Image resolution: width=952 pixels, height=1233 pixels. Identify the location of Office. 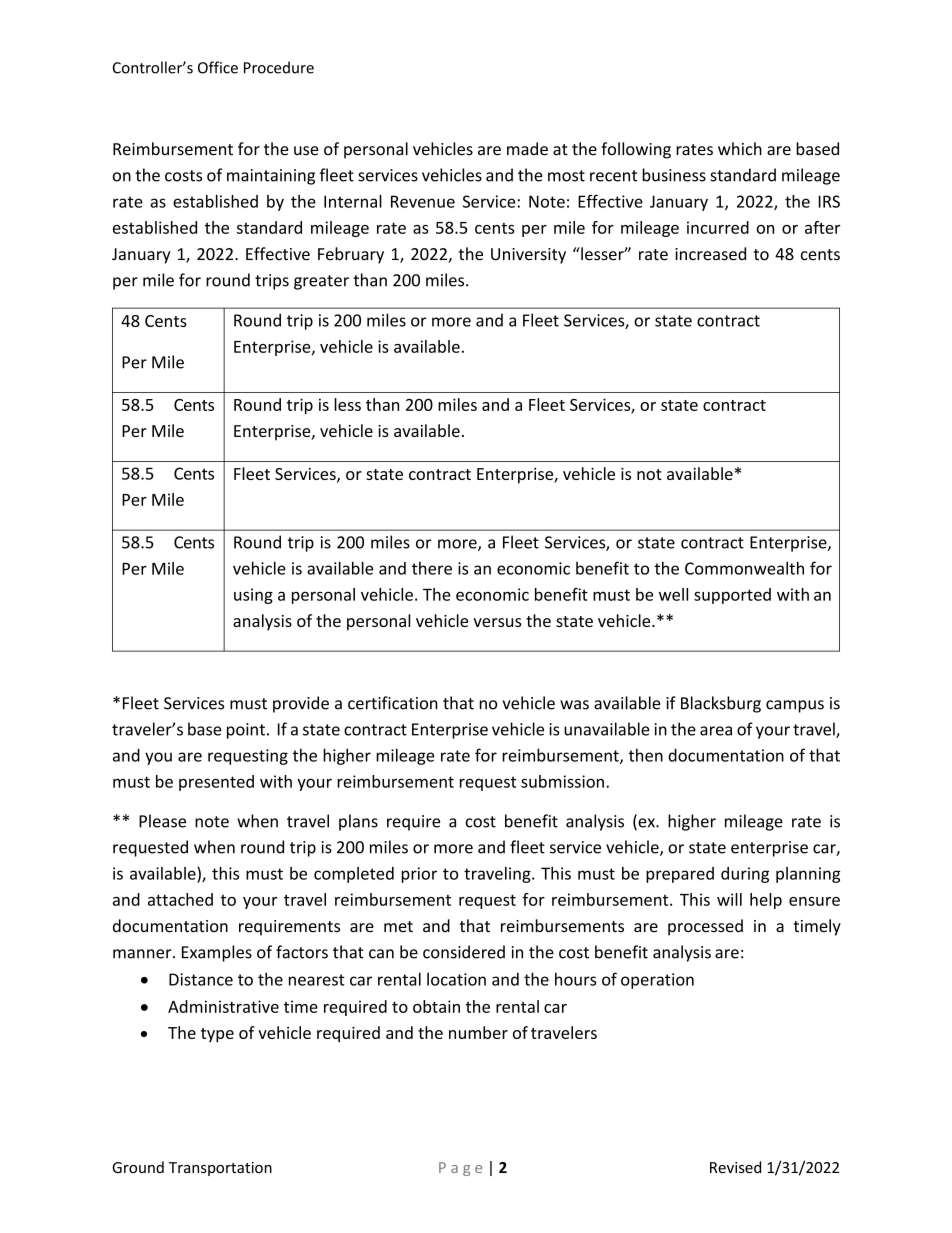
(218, 67).
